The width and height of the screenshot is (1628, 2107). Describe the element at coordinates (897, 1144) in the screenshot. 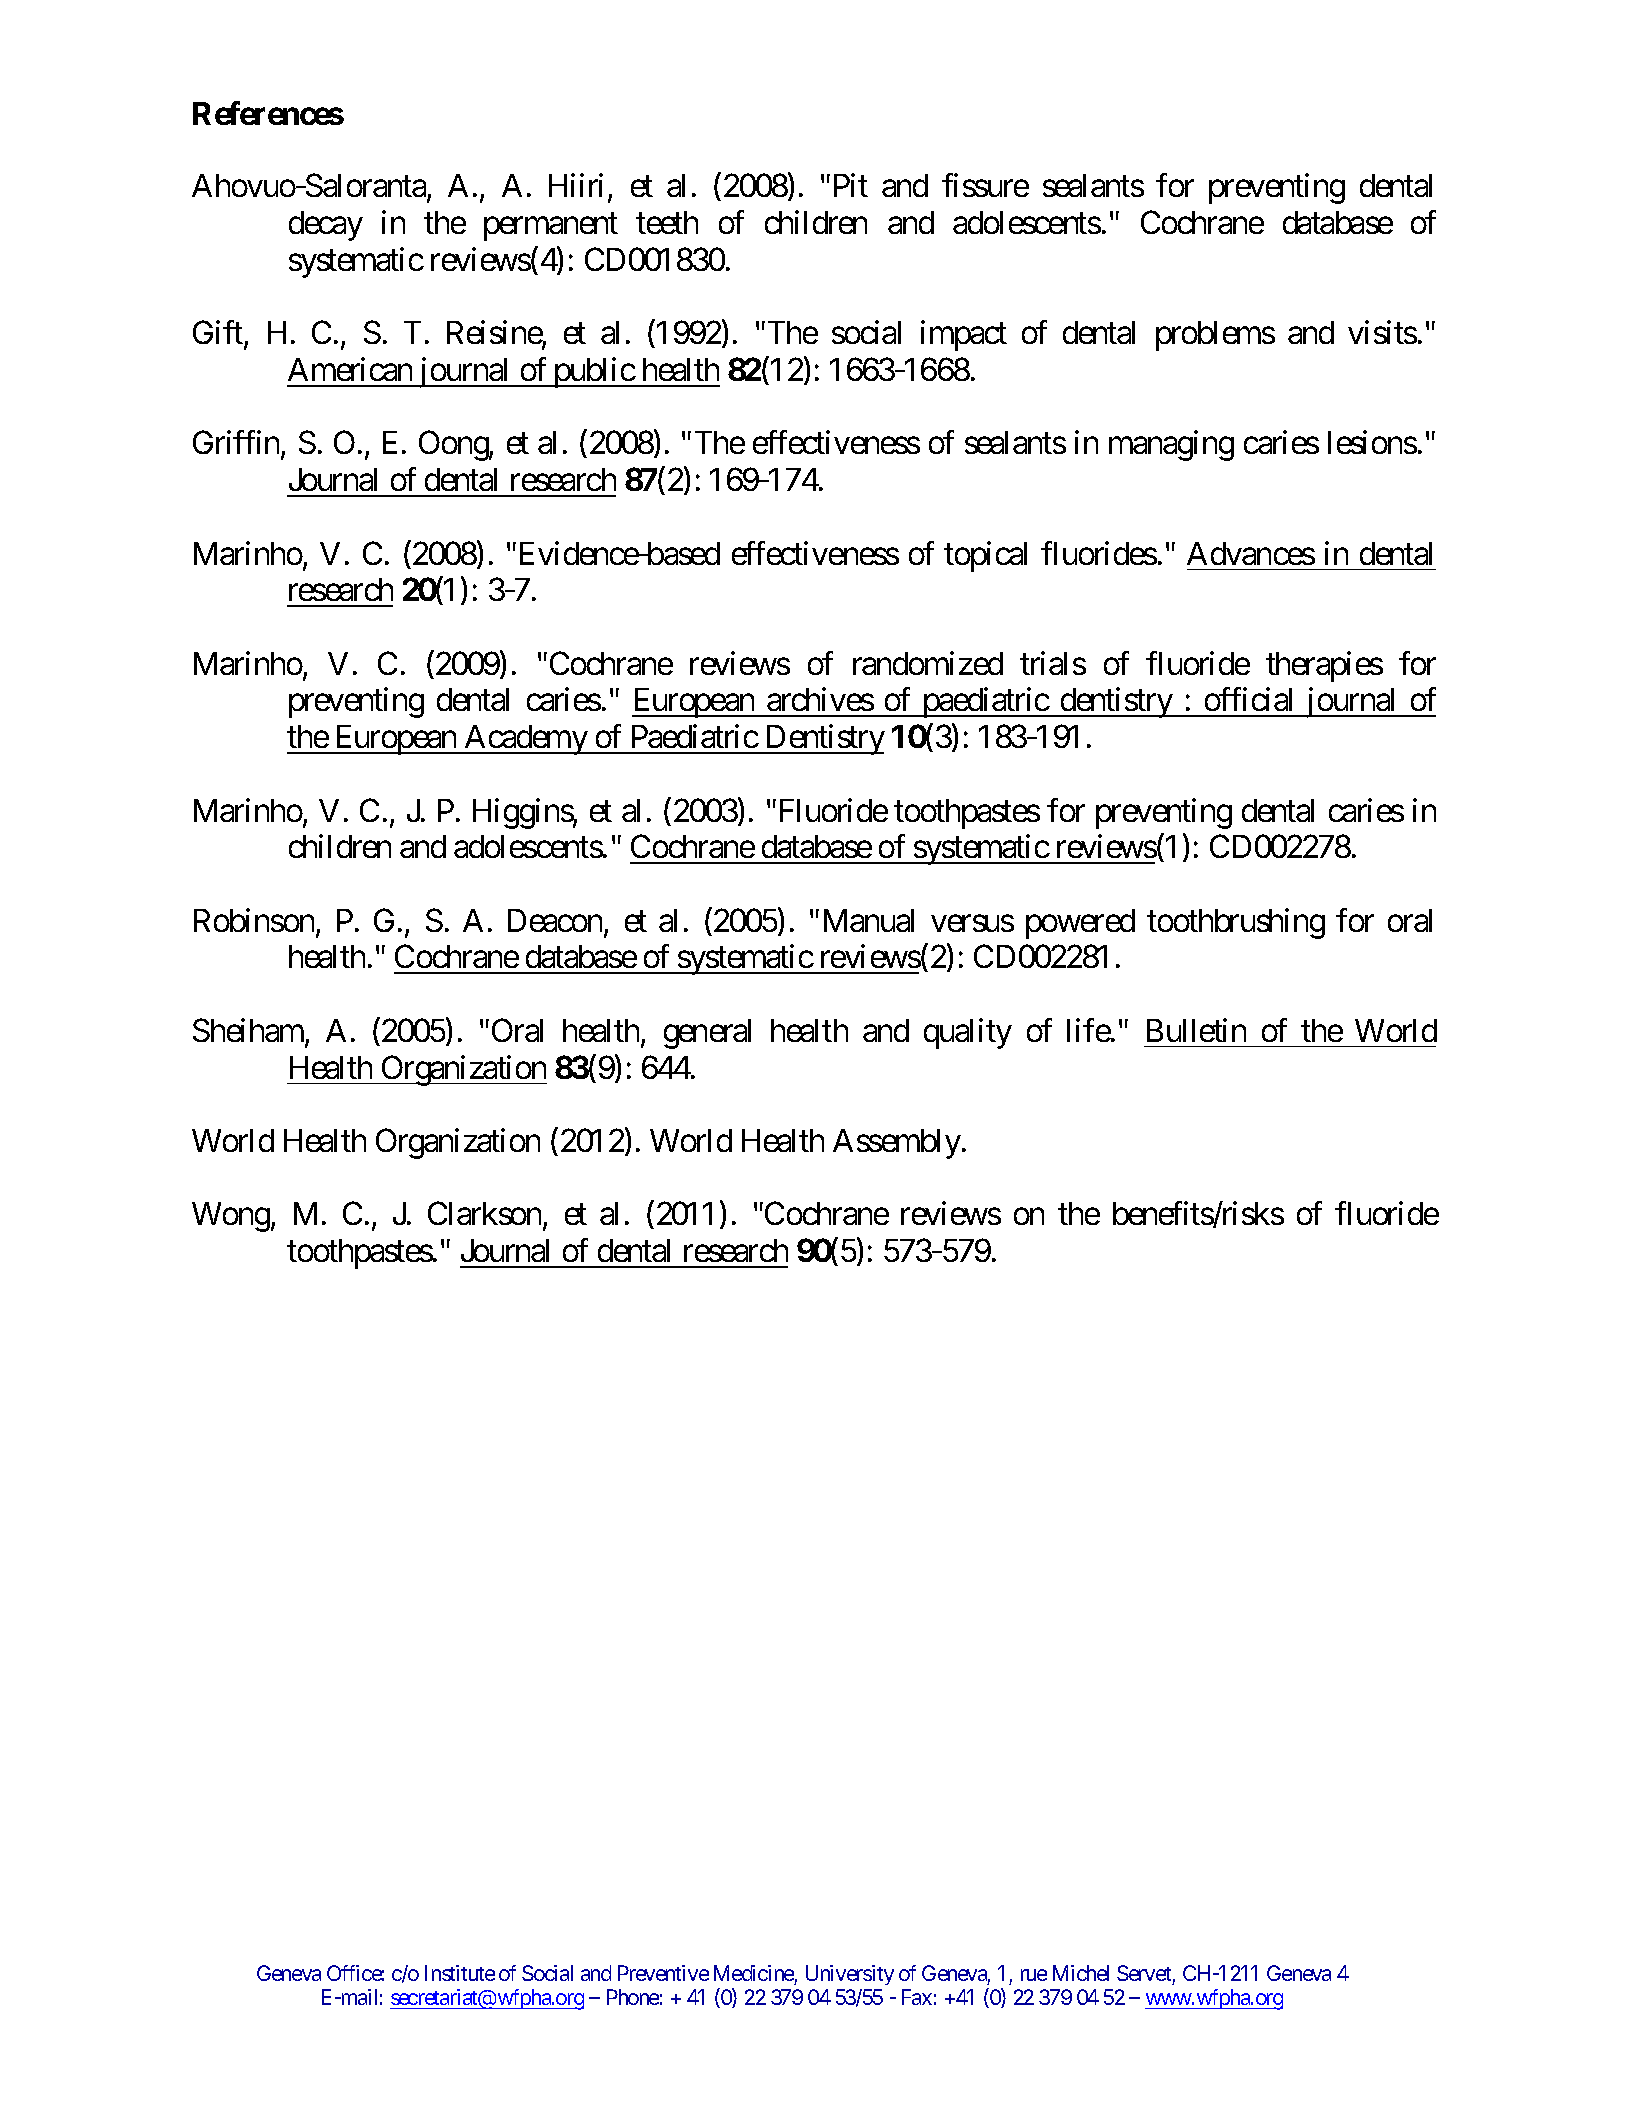

I see `Assembly` at that location.
